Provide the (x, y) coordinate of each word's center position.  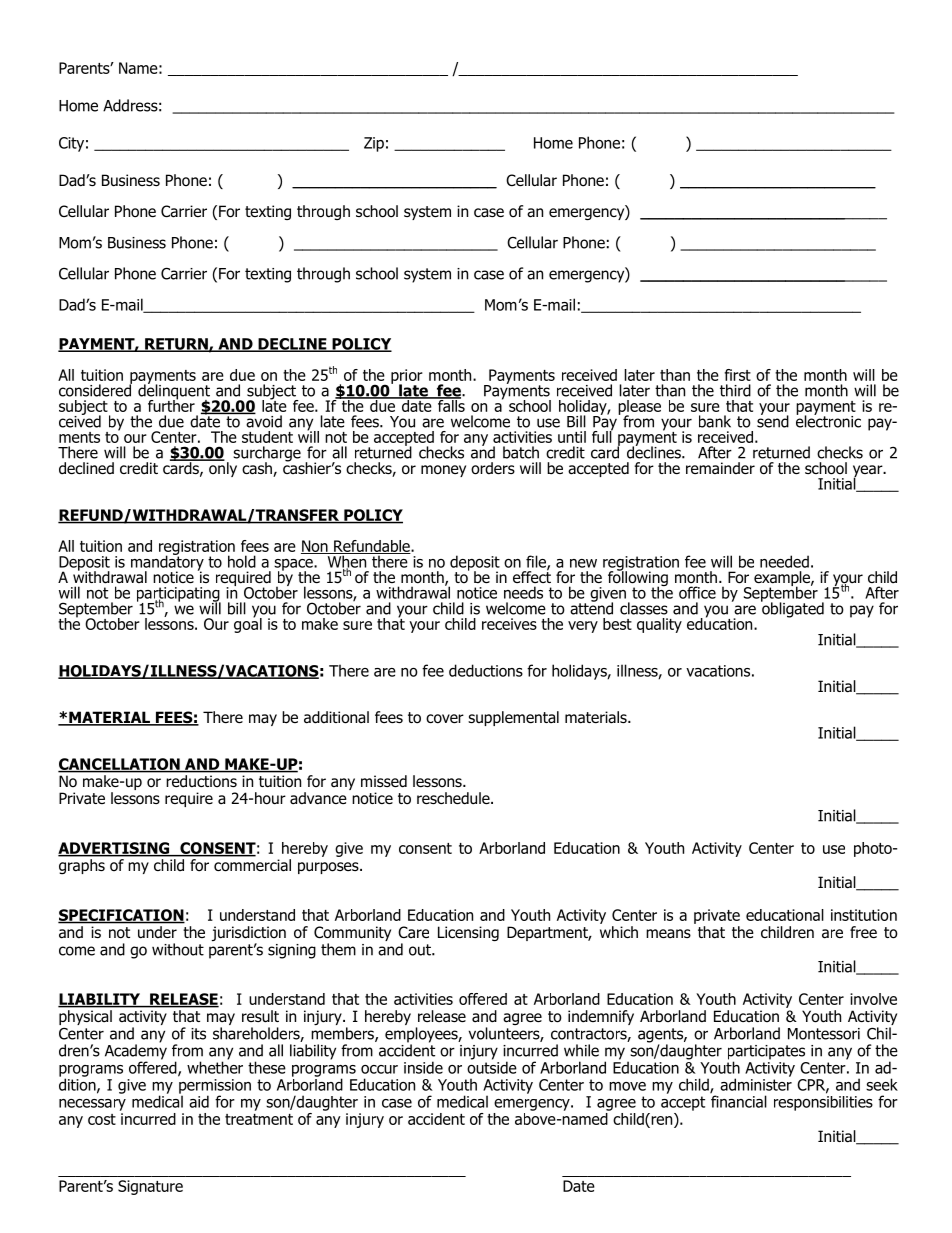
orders (493, 468)
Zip (374, 144)
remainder (720, 468)
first (737, 375)
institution (864, 915)
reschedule (454, 798)
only (222, 468)
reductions (202, 781)
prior (407, 377)
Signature (150, 1187)
